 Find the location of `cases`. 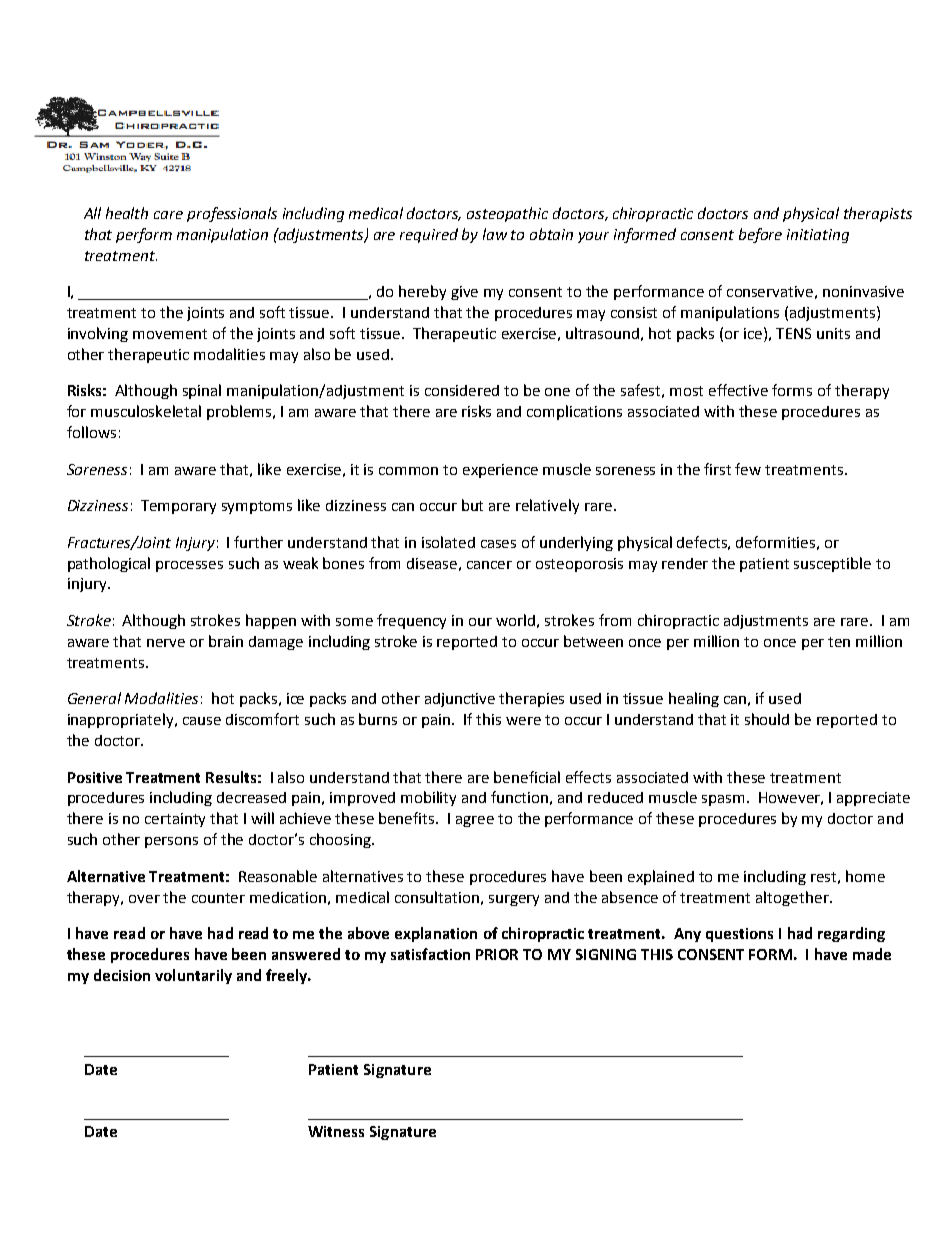

cases is located at coordinates (498, 544).
